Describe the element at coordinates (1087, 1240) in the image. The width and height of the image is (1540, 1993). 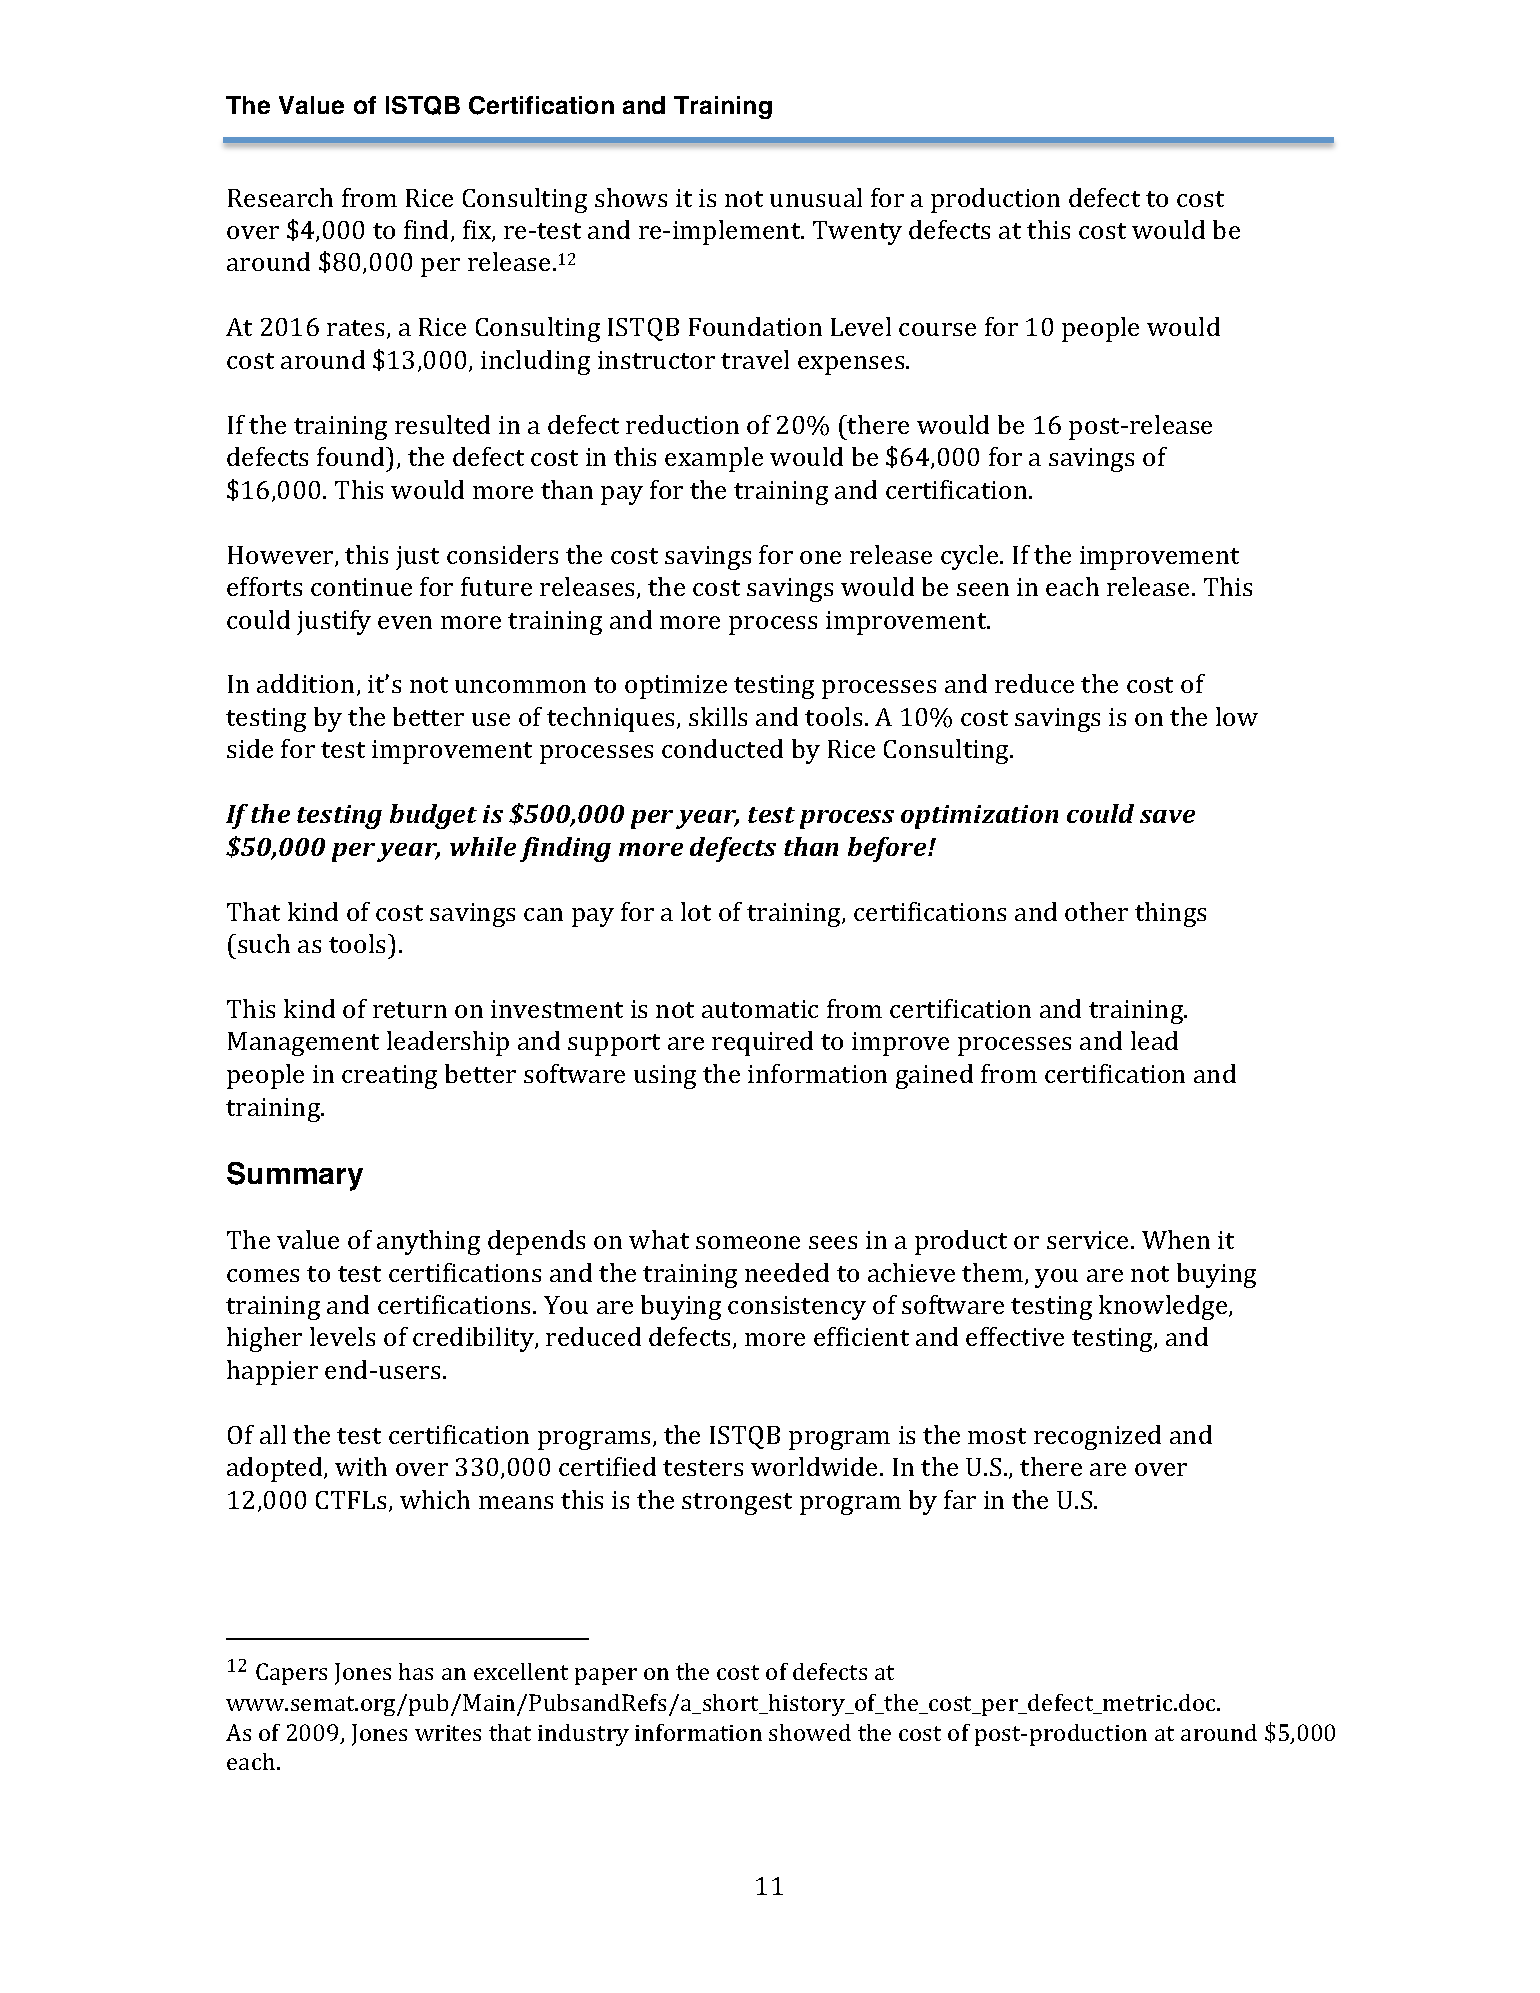
I see `service` at that location.
